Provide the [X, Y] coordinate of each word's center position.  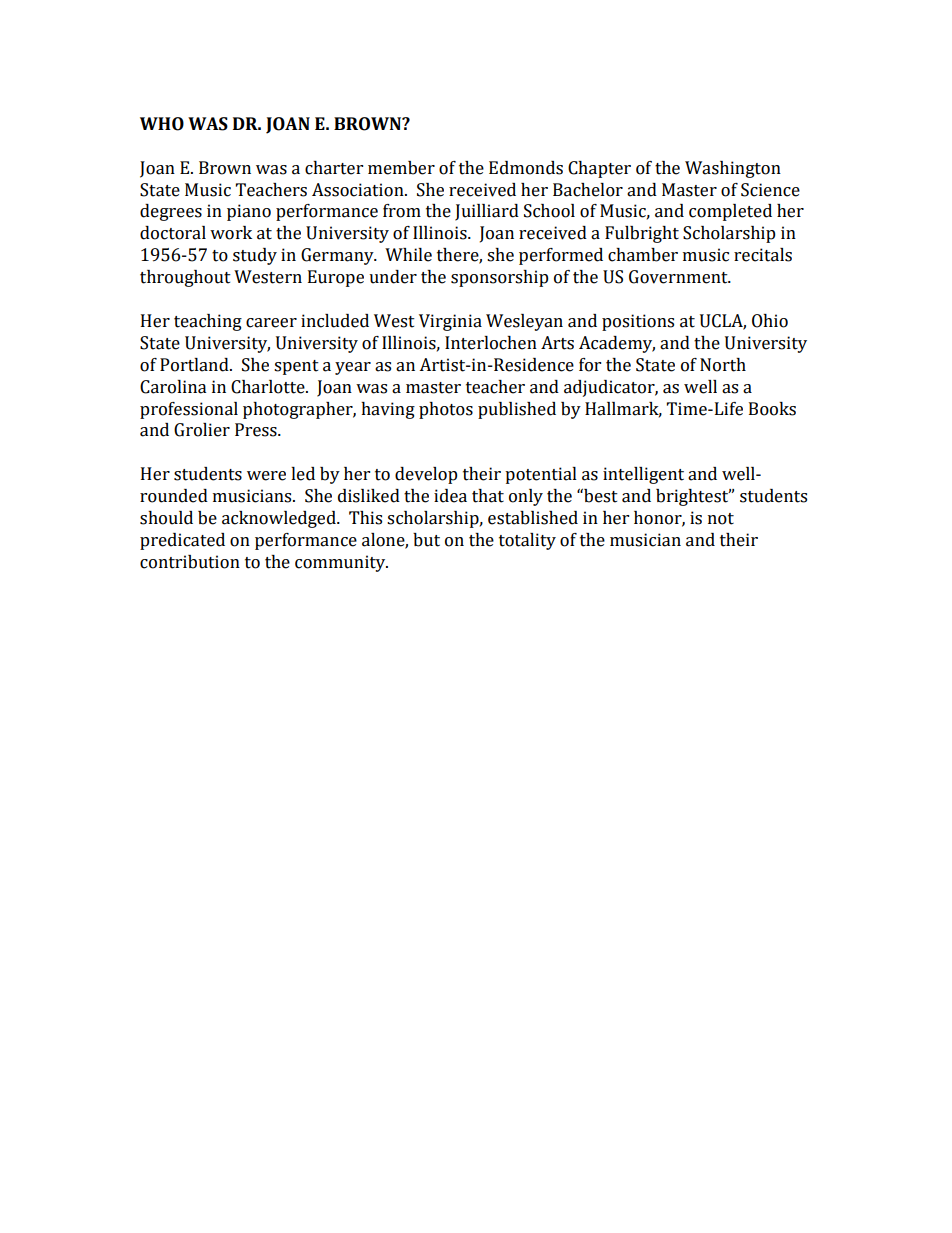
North [723, 365]
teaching [208, 322]
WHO [162, 124]
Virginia [450, 322]
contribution [190, 562]
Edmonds [526, 168]
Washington [733, 169]
